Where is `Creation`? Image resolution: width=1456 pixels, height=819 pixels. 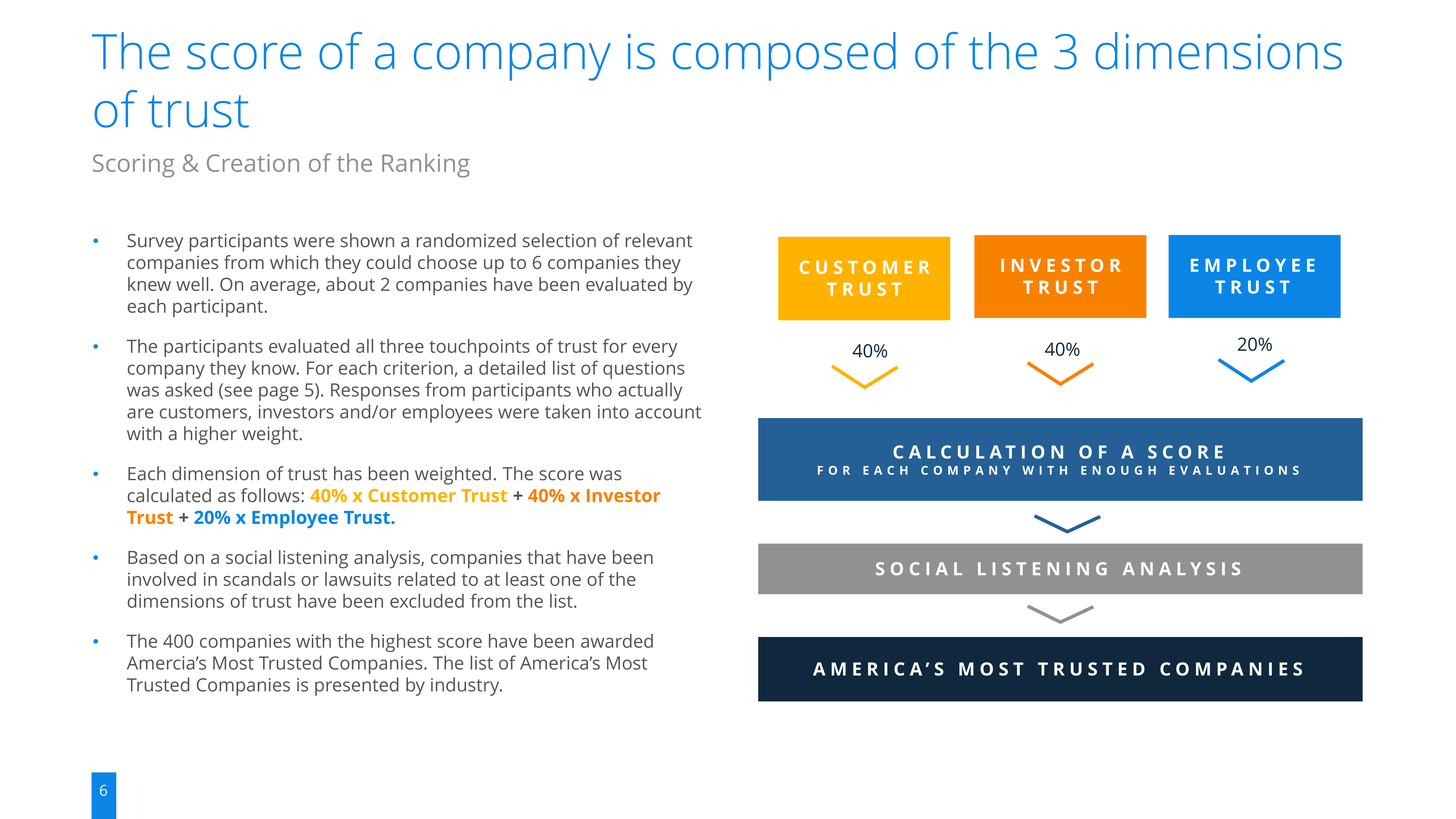 Creation is located at coordinates (253, 163).
